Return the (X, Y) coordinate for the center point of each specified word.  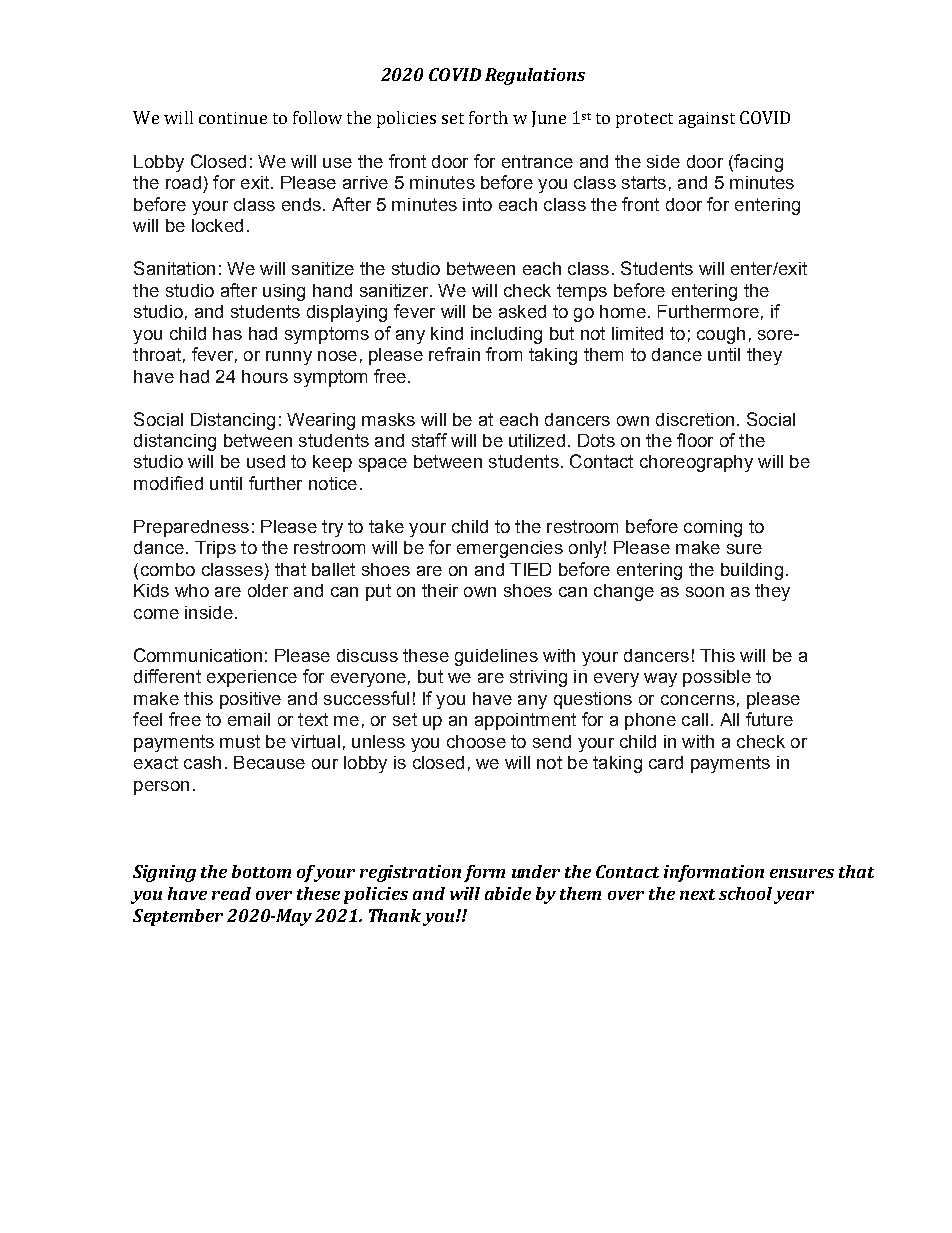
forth (488, 117)
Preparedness (191, 528)
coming (713, 528)
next (697, 894)
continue (233, 118)
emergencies (510, 549)
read (231, 893)
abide (508, 893)
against (707, 120)
